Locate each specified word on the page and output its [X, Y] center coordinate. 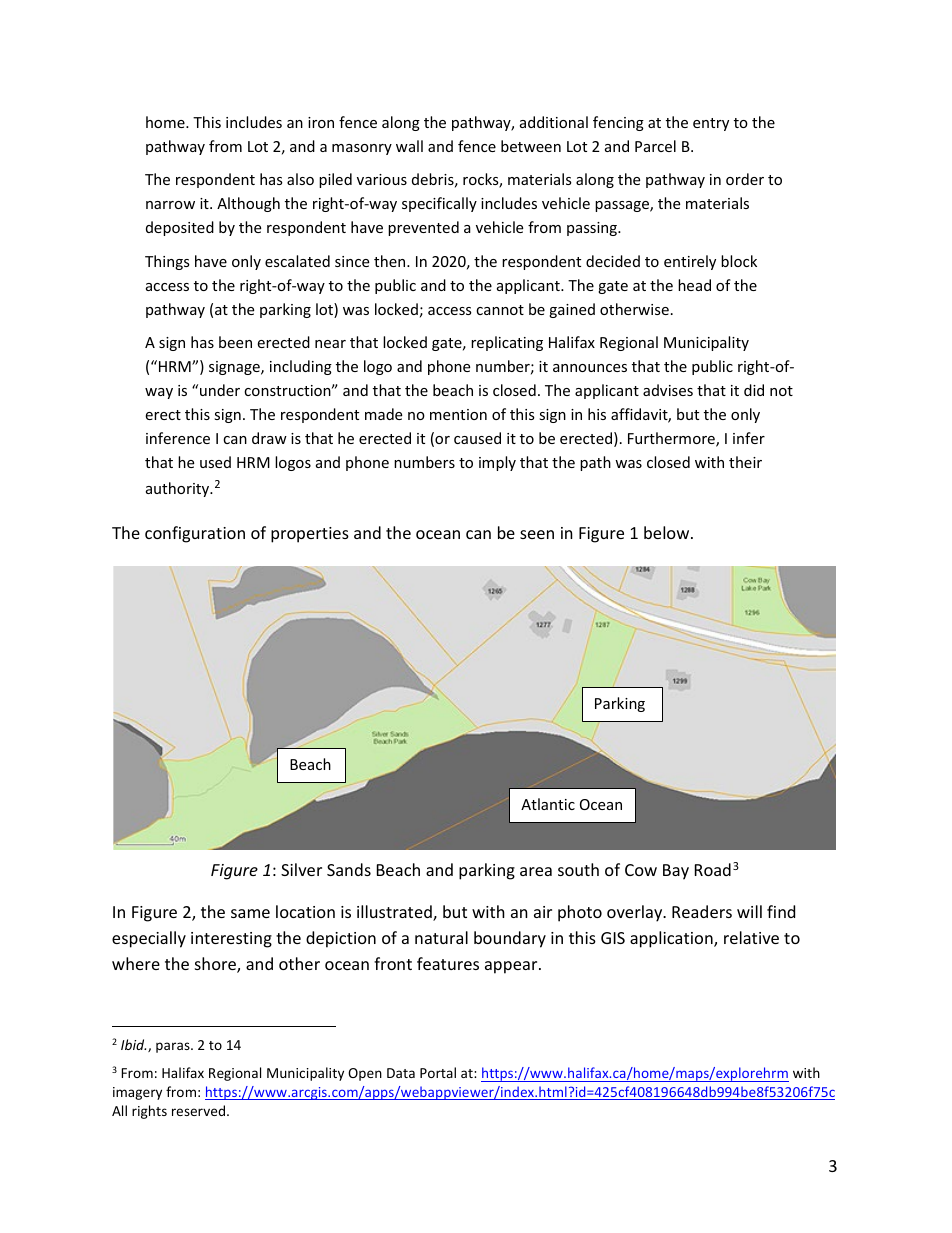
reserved [198, 1110]
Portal [438, 1072]
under [220, 390]
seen [537, 534]
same [250, 913]
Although [248, 204]
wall [409, 146]
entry [711, 124]
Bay [676, 872]
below [668, 532]
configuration [195, 534]
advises [668, 390]
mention [458, 414]
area [536, 871]
